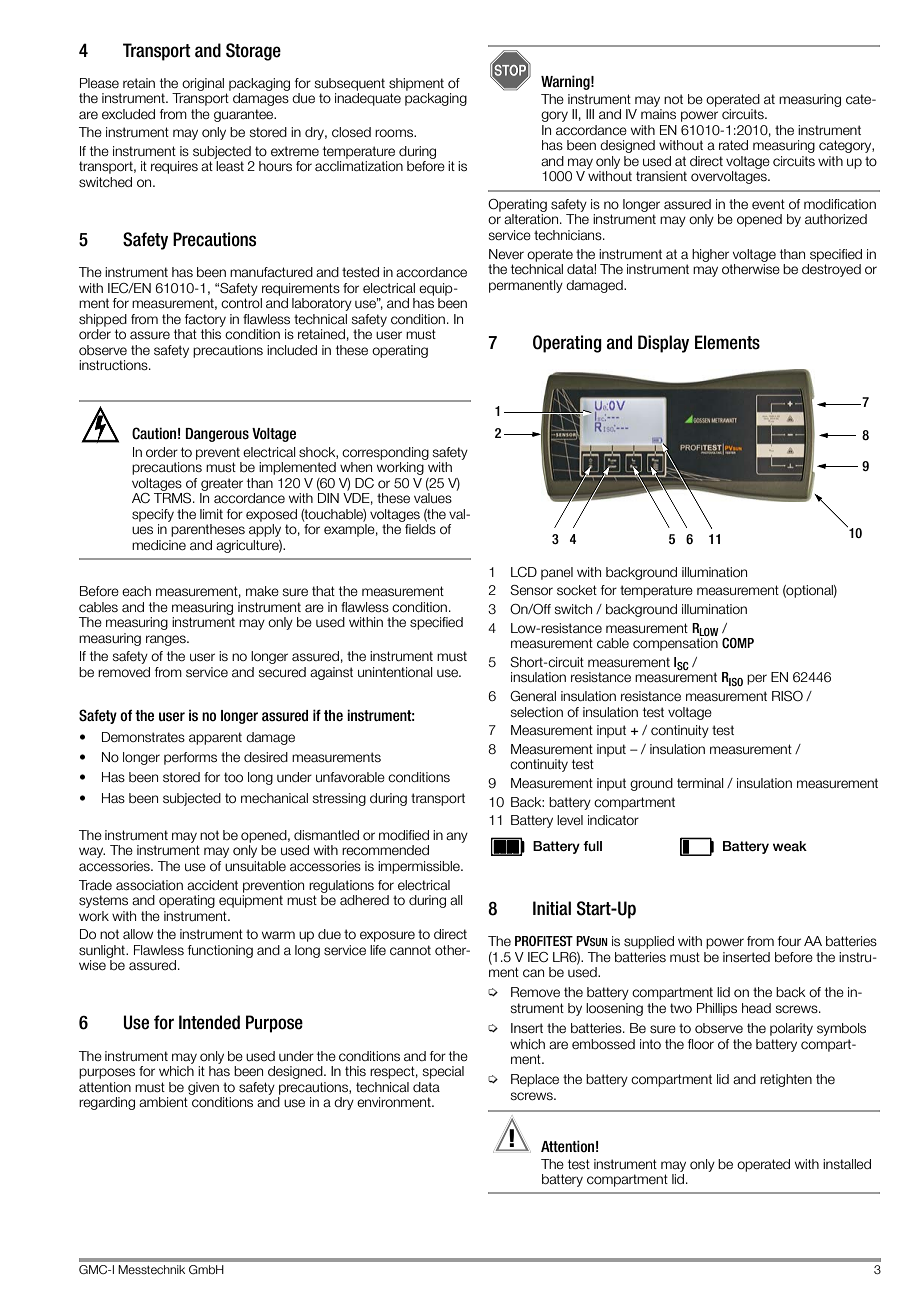  I want to click on mains, so click(658, 114).
